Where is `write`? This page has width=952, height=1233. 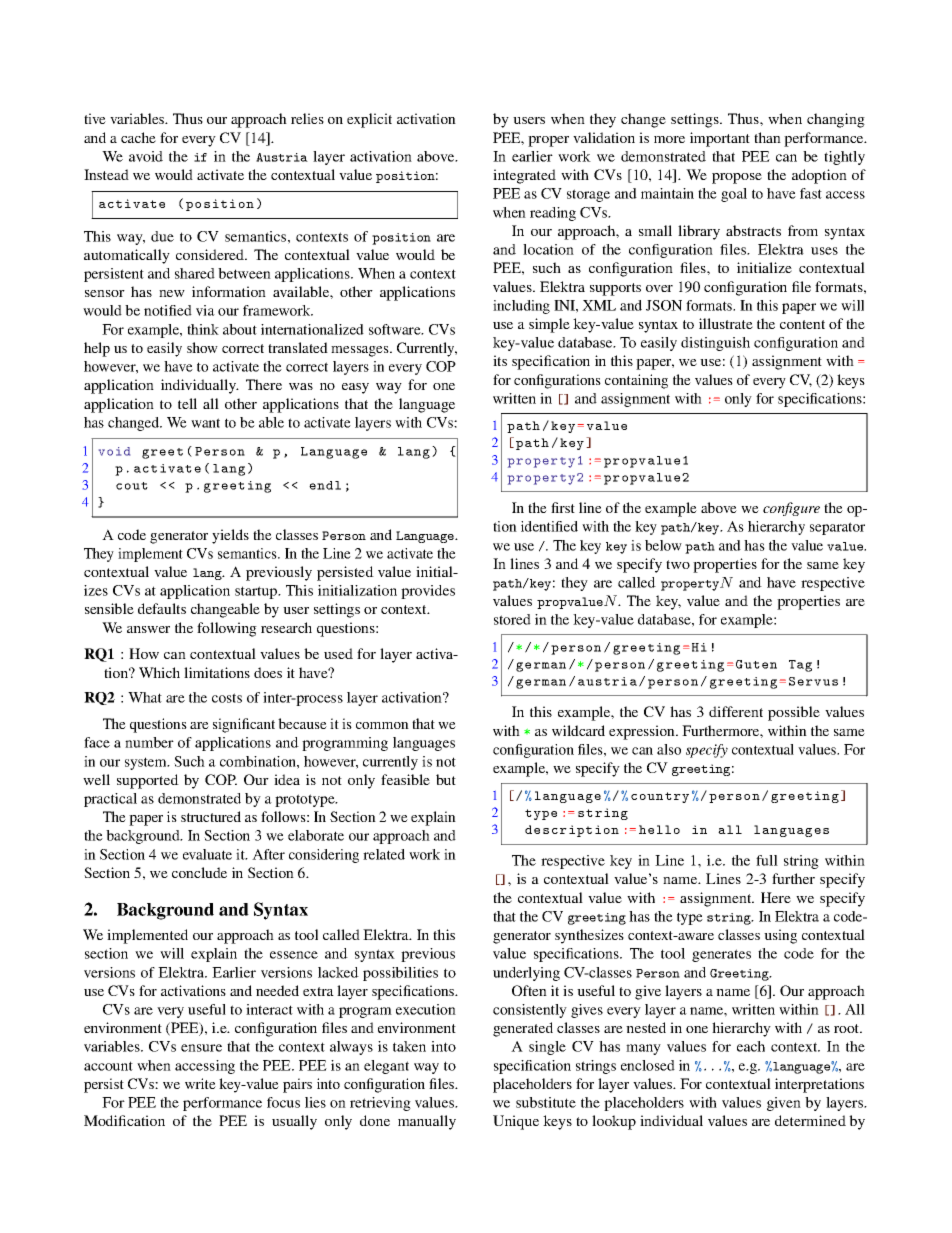 write is located at coordinates (200, 1083).
